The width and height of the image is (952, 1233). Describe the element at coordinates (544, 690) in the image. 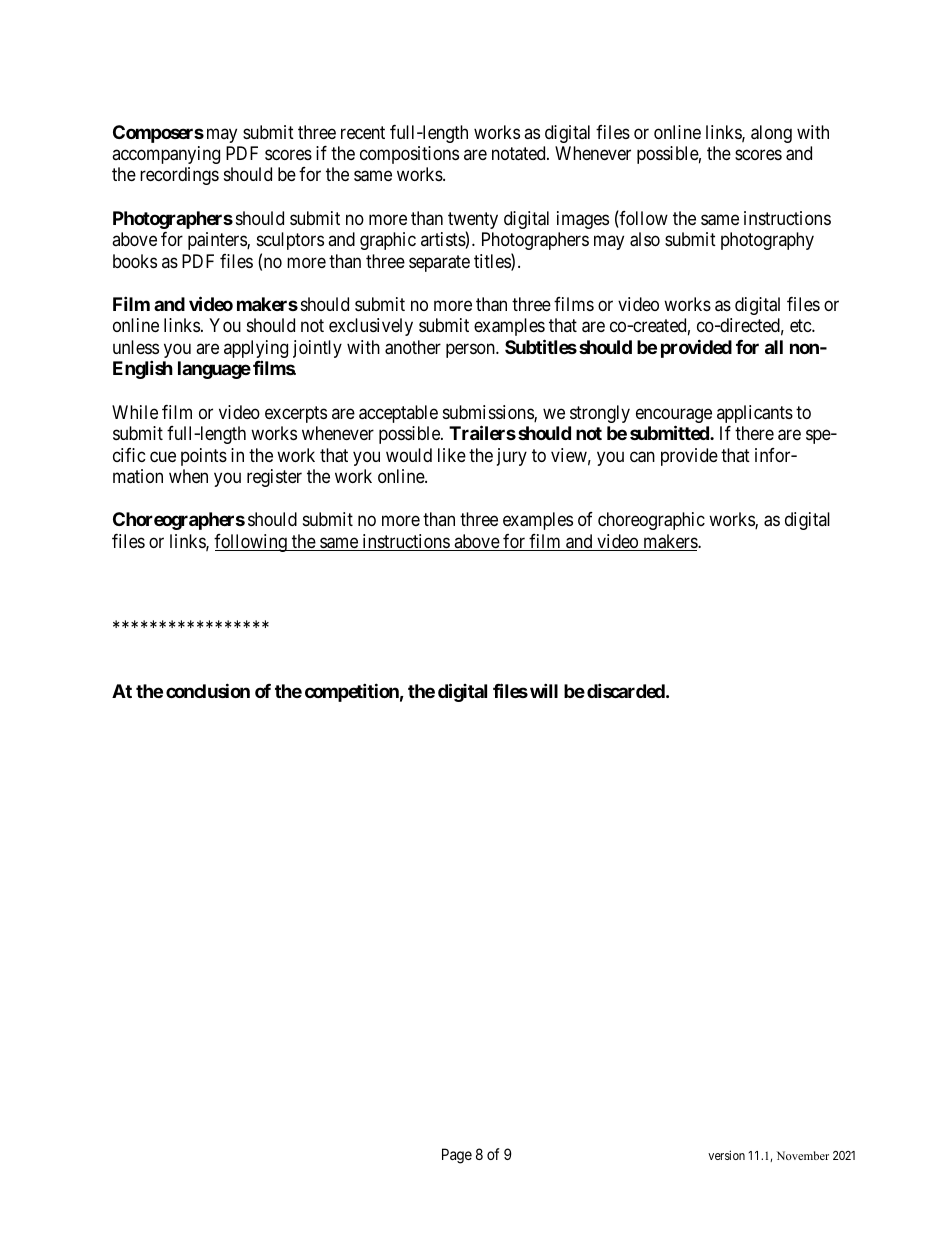

I see `will` at that location.
